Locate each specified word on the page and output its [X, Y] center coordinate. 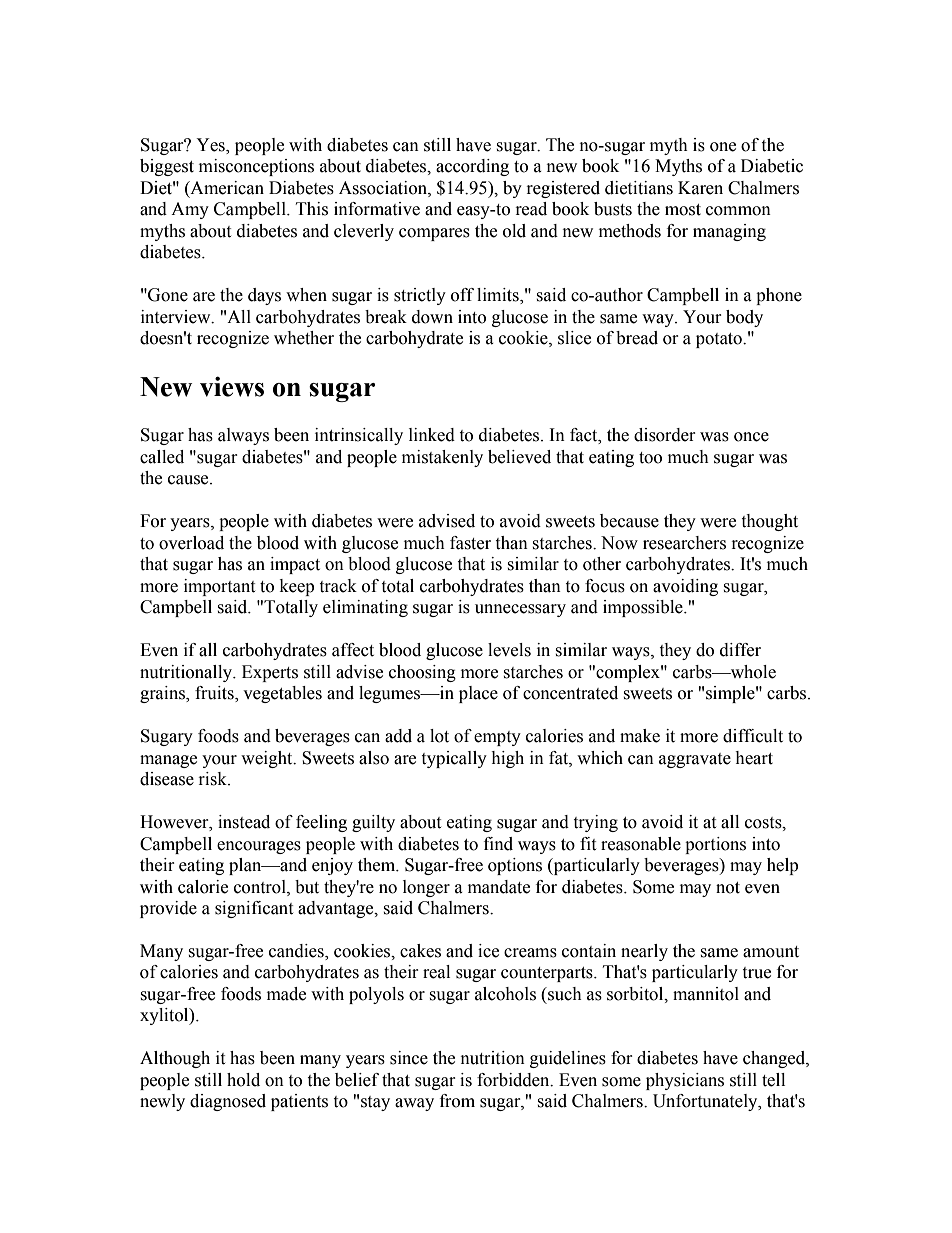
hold [243, 1080]
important [219, 587]
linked [432, 435]
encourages [259, 847]
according [472, 167]
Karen [700, 188]
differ [740, 650]
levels [509, 650]
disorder [665, 435]
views [232, 386]
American [226, 188]
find [498, 844]
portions [715, 845]
